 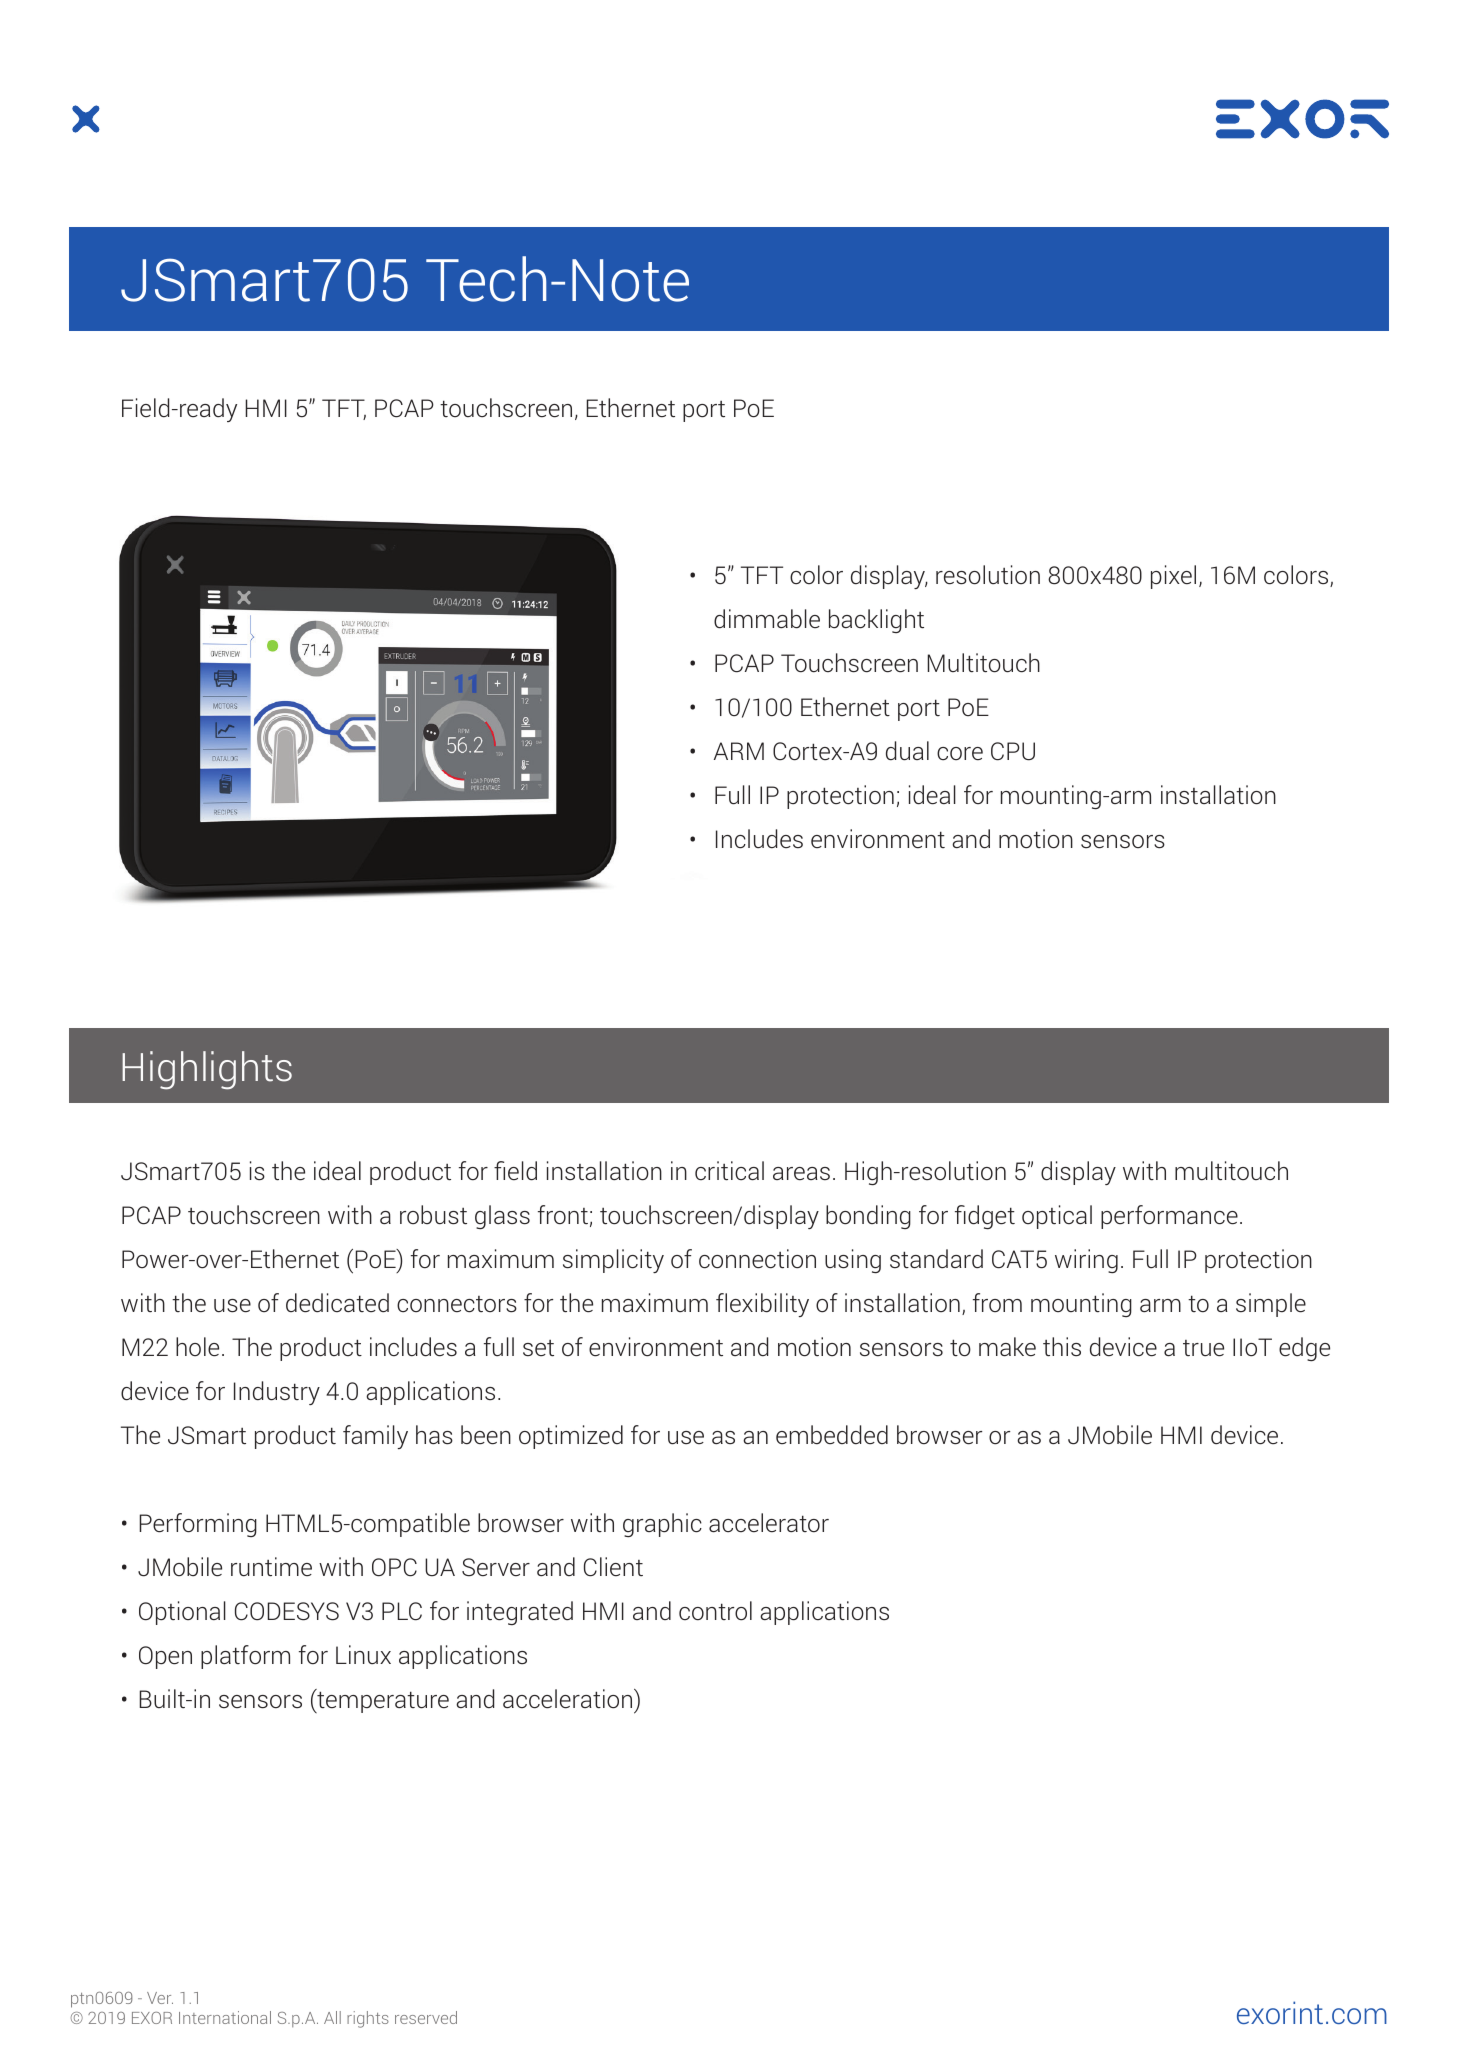 I want to click on Industry, so click(x=277, y=1393).
